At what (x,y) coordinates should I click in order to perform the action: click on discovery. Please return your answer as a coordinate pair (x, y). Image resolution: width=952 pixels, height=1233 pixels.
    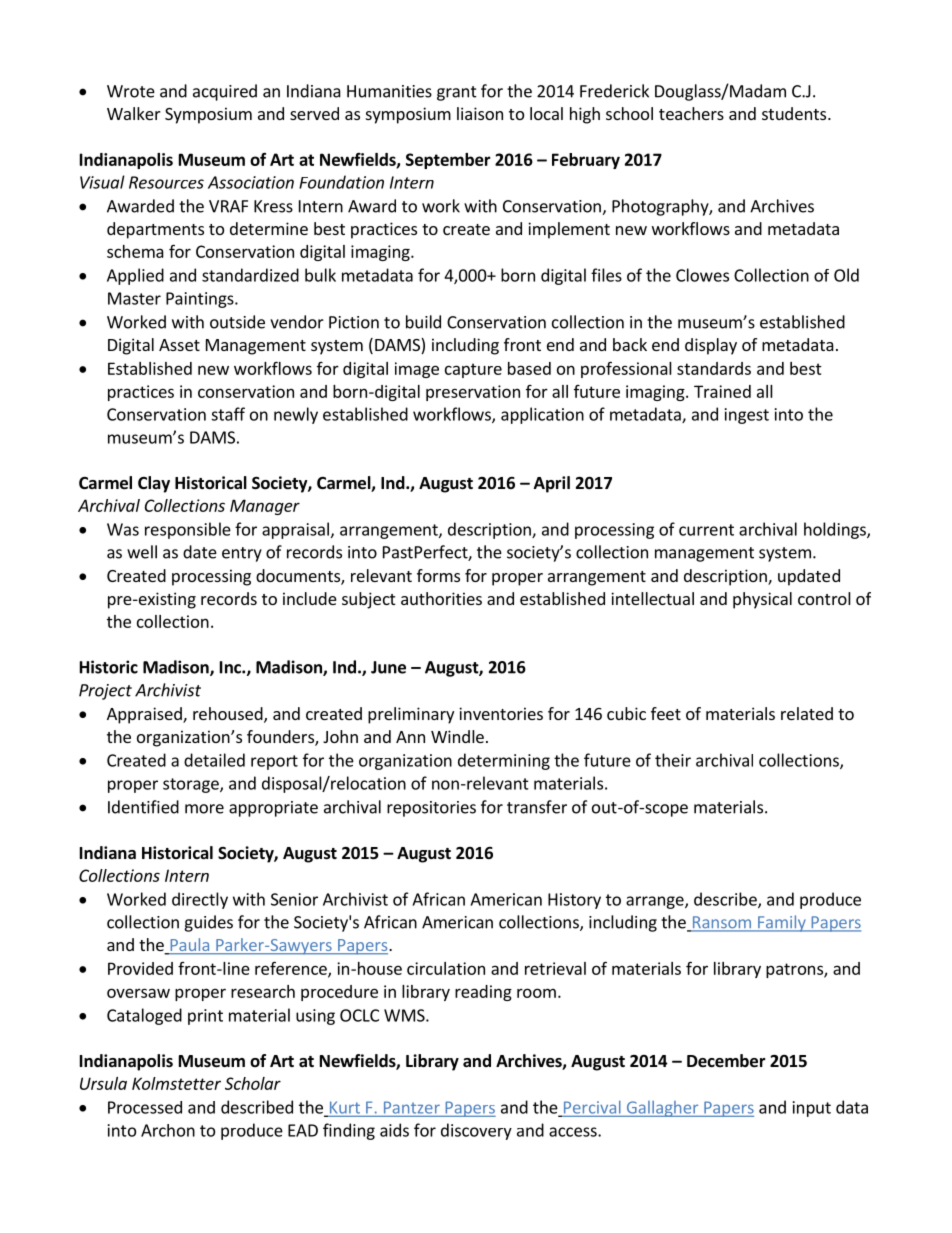
    Looking at the image, I should click on (476, 1131).
